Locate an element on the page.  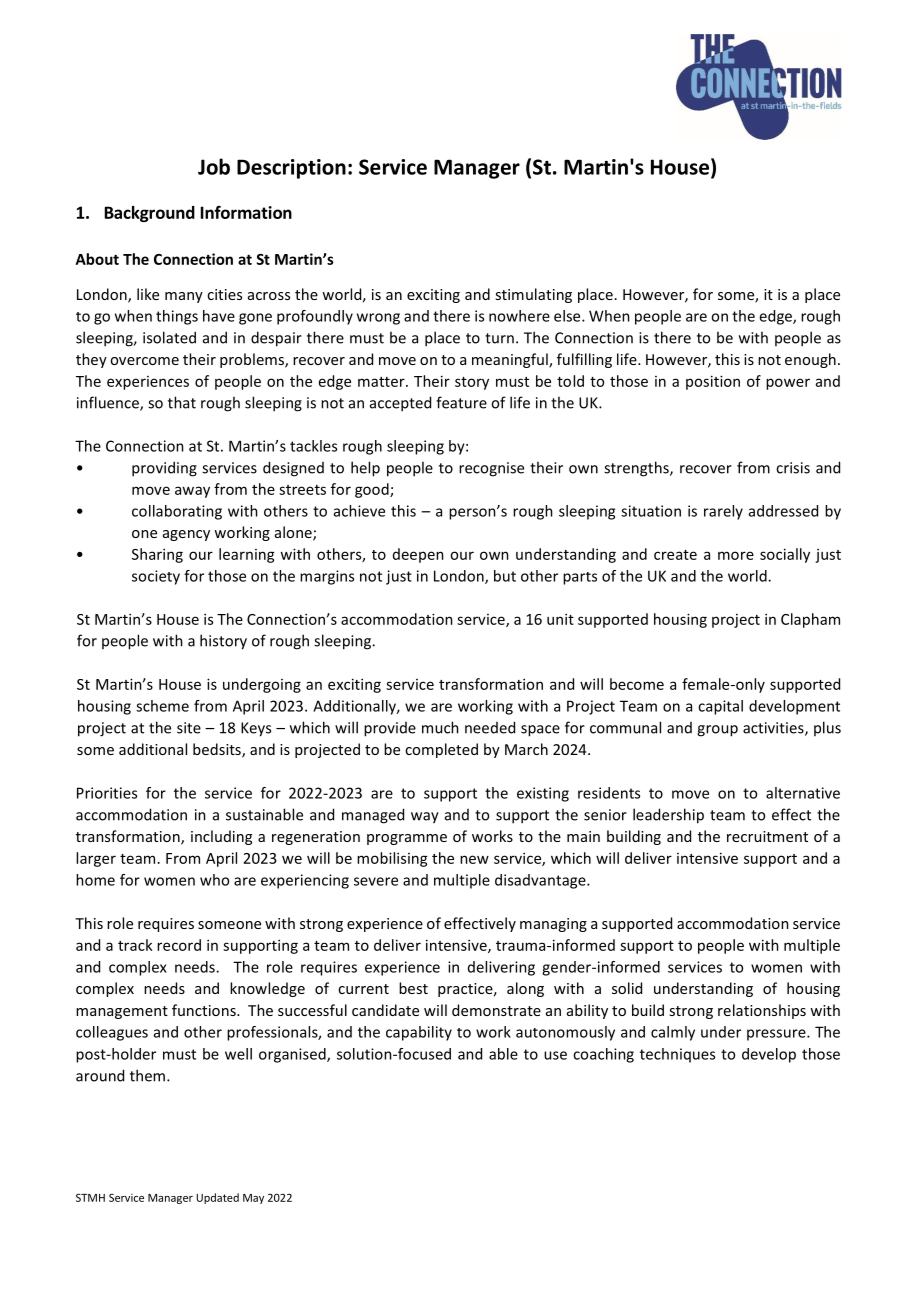
May is located at coordinates (253, 1199).
